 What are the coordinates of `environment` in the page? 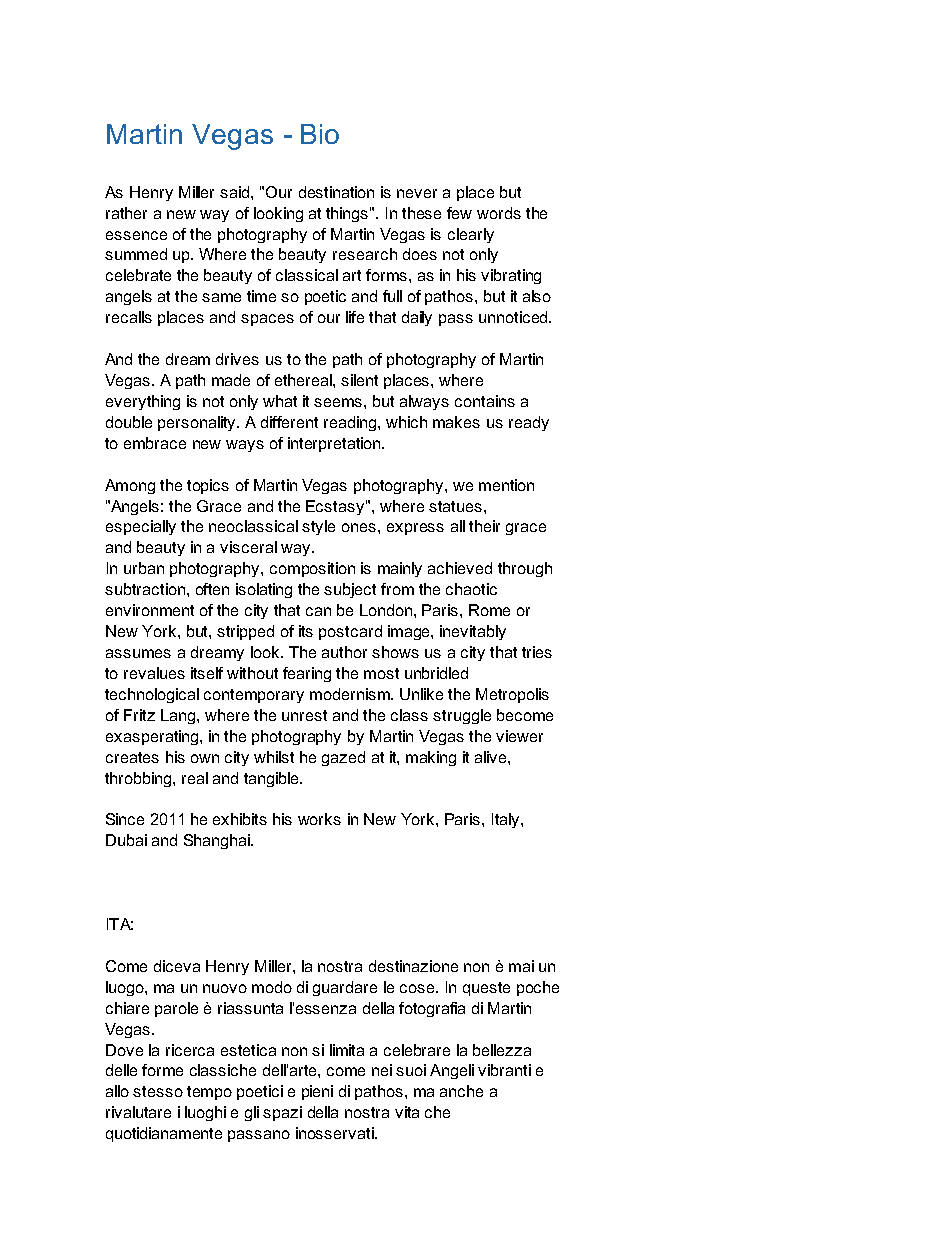 It's located at (150, 610).
